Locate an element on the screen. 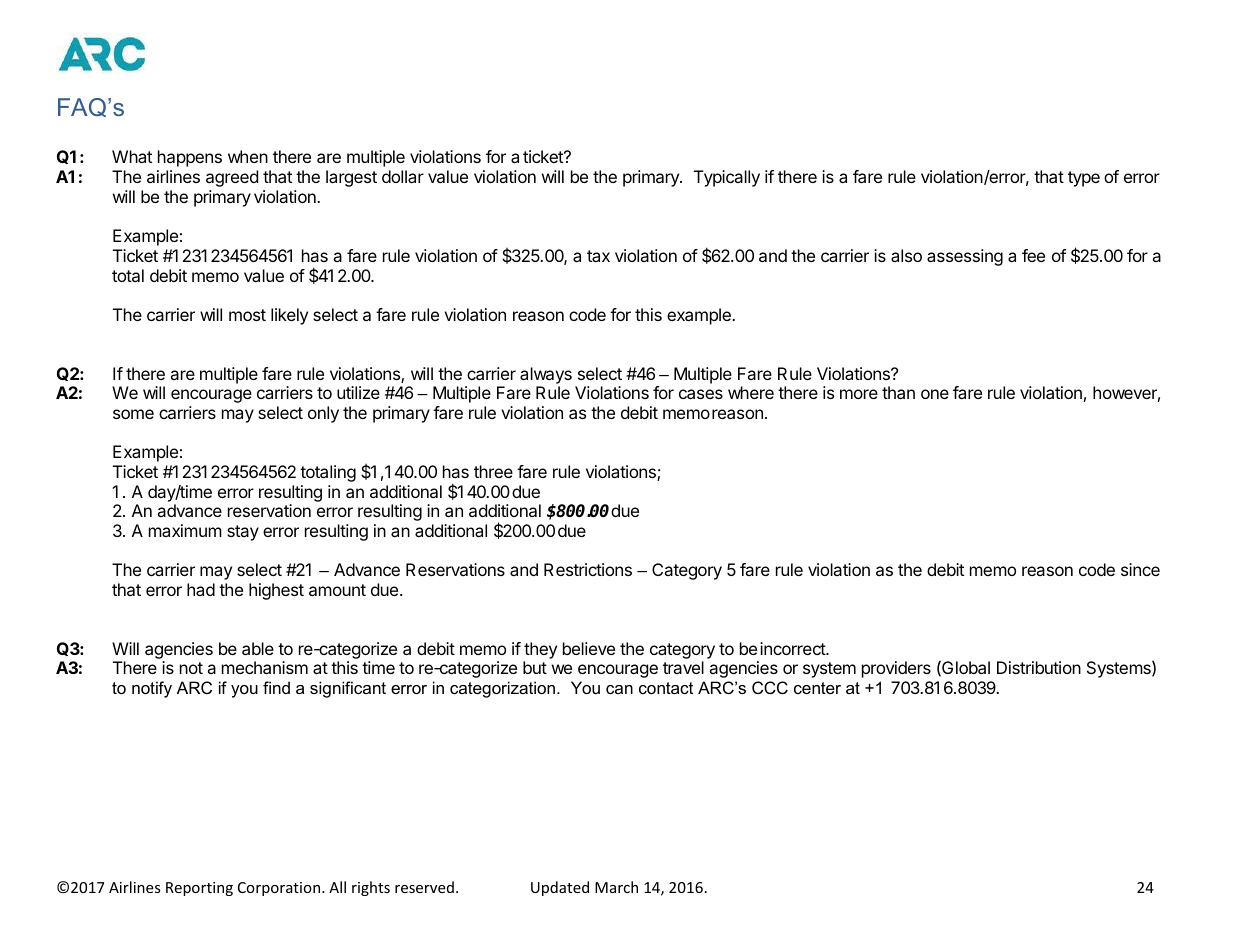  since is located at coordinates (1140, 569).
